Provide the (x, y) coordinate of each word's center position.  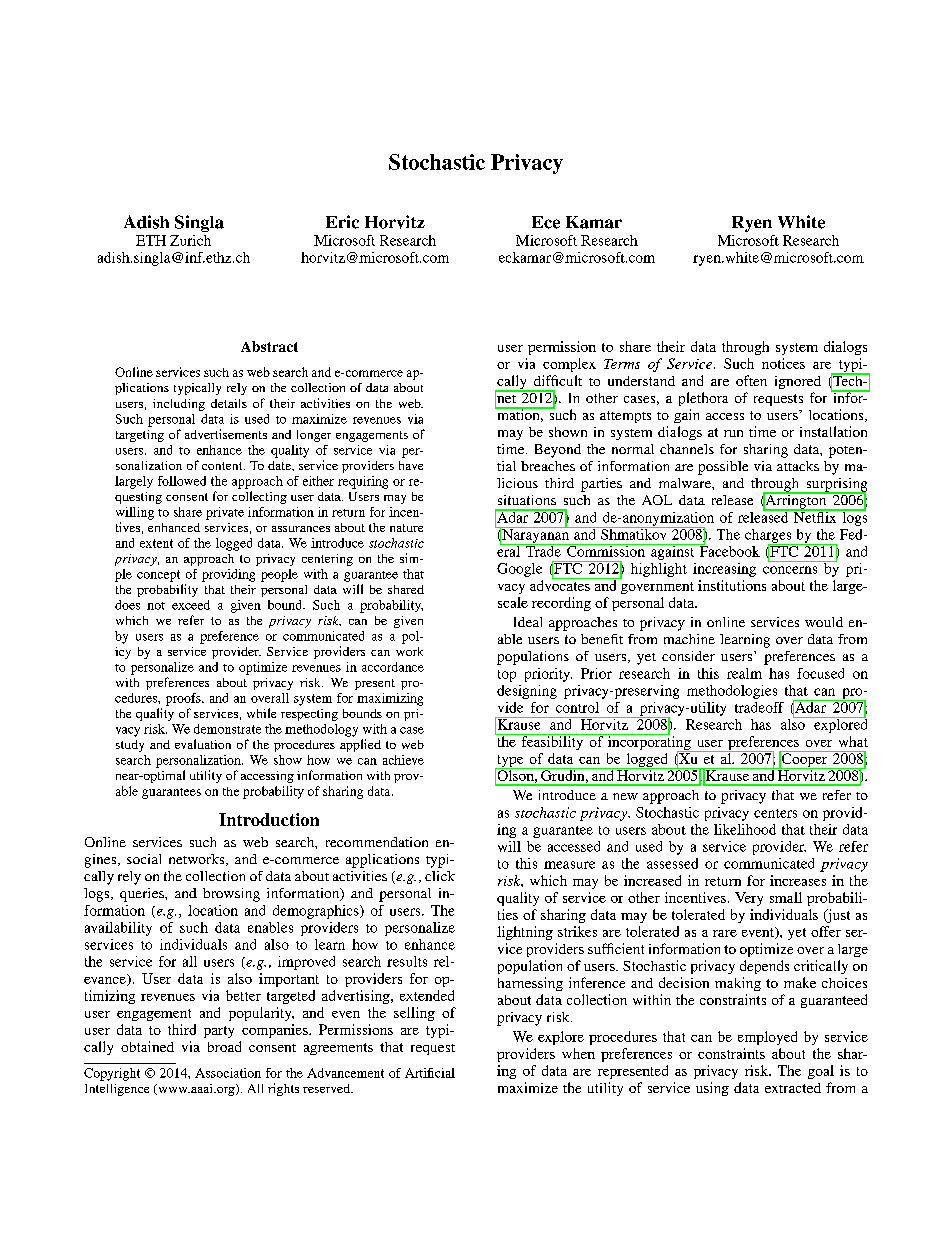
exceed (191, 605)
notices (783, 363)
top (507, 676)
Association (228, 1073)
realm (744, 673)
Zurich (190, 240)
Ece (546, 222)
